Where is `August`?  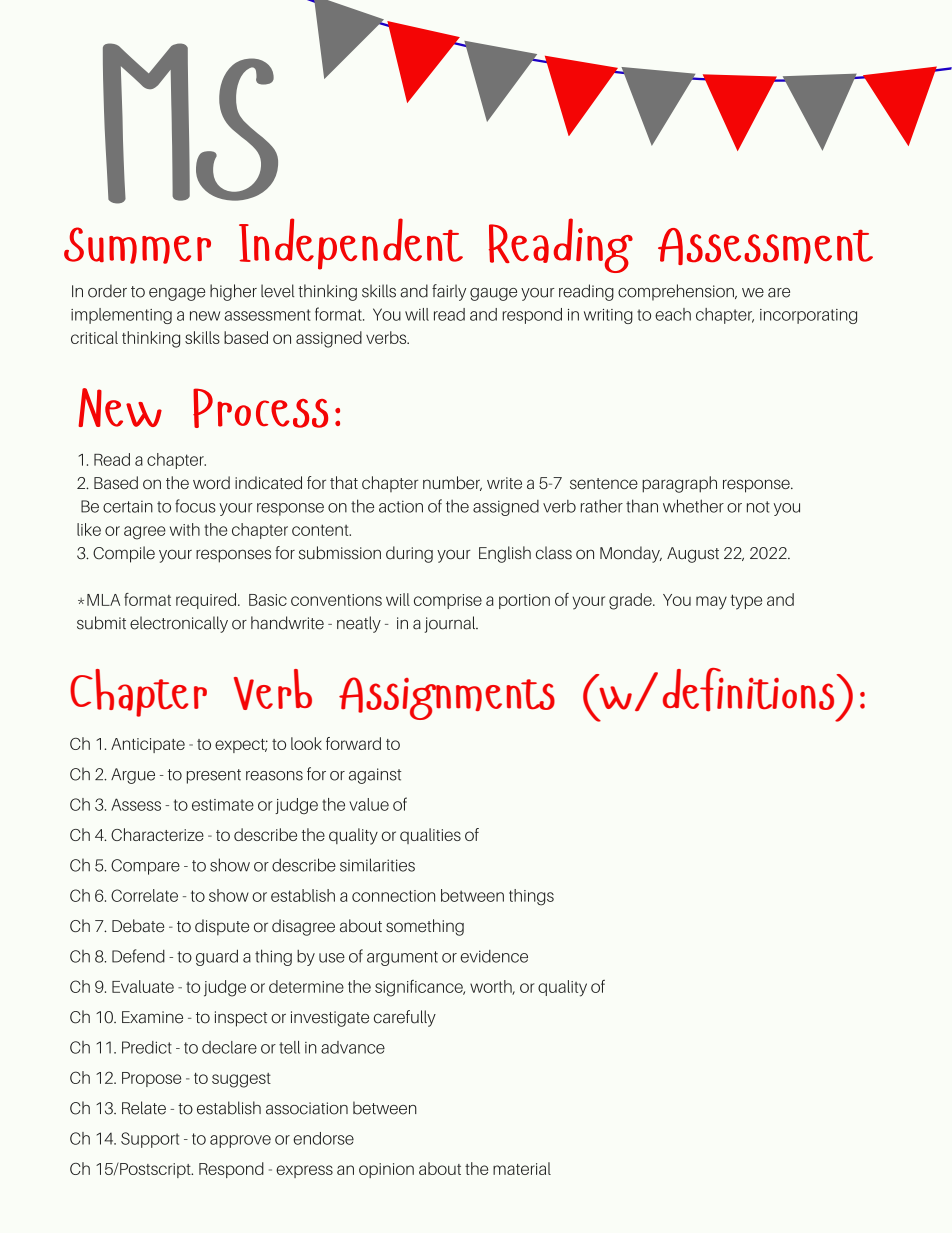
August is located at coordinates (693, 555).
